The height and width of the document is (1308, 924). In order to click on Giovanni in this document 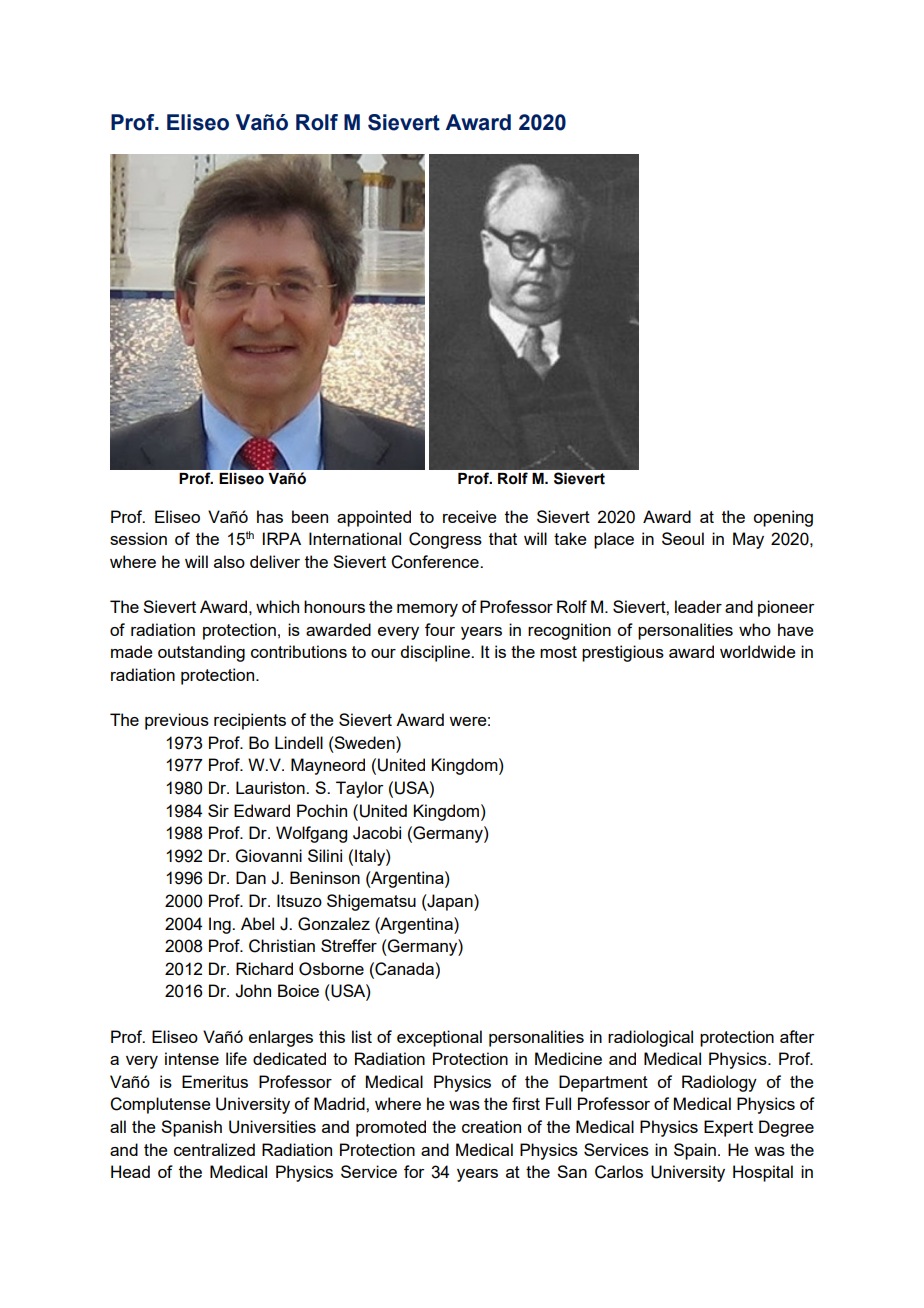, I will do `click(269, 856)`.
